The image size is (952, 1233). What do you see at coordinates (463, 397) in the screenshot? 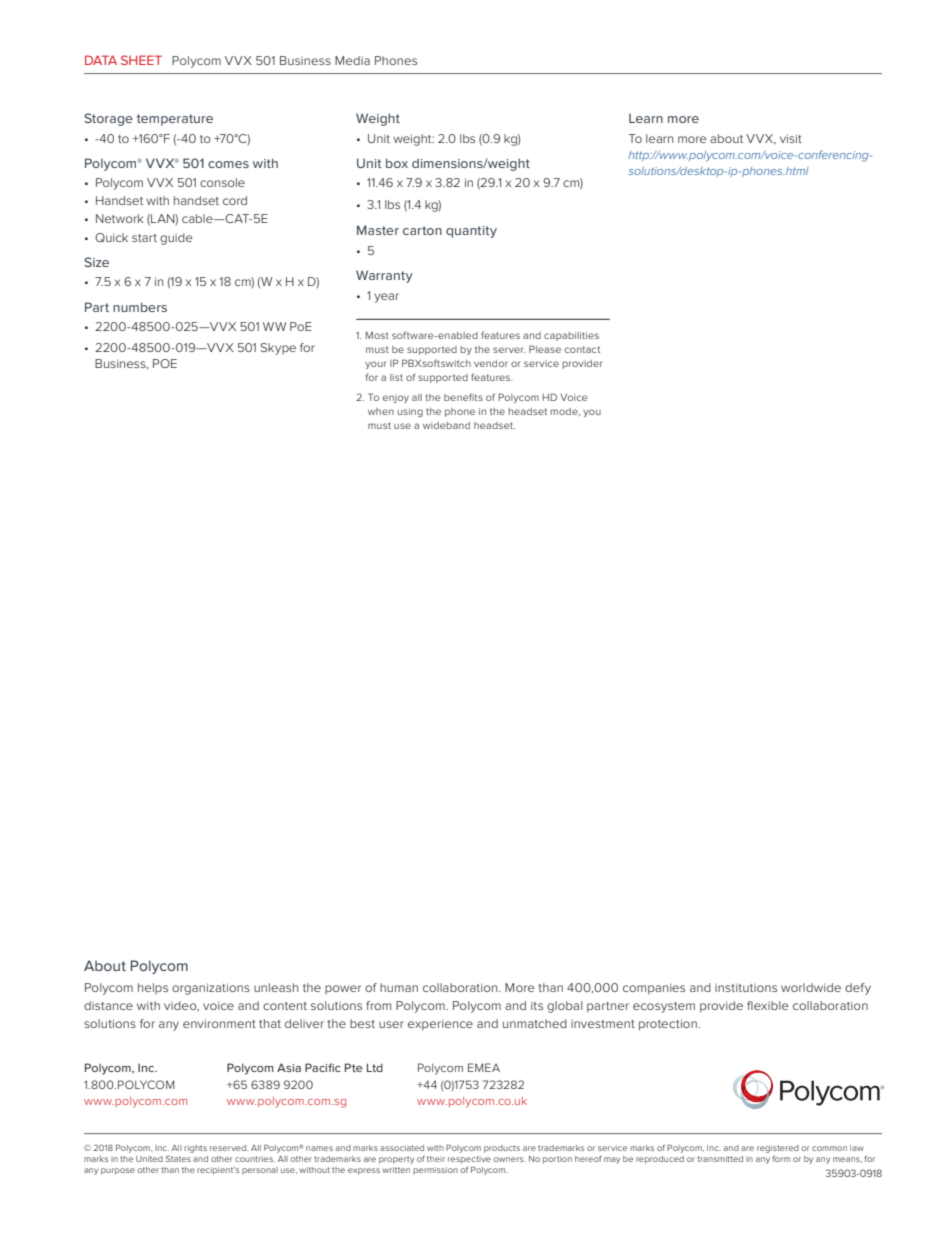
I see `benefits` at bounding box center [463, 397].
